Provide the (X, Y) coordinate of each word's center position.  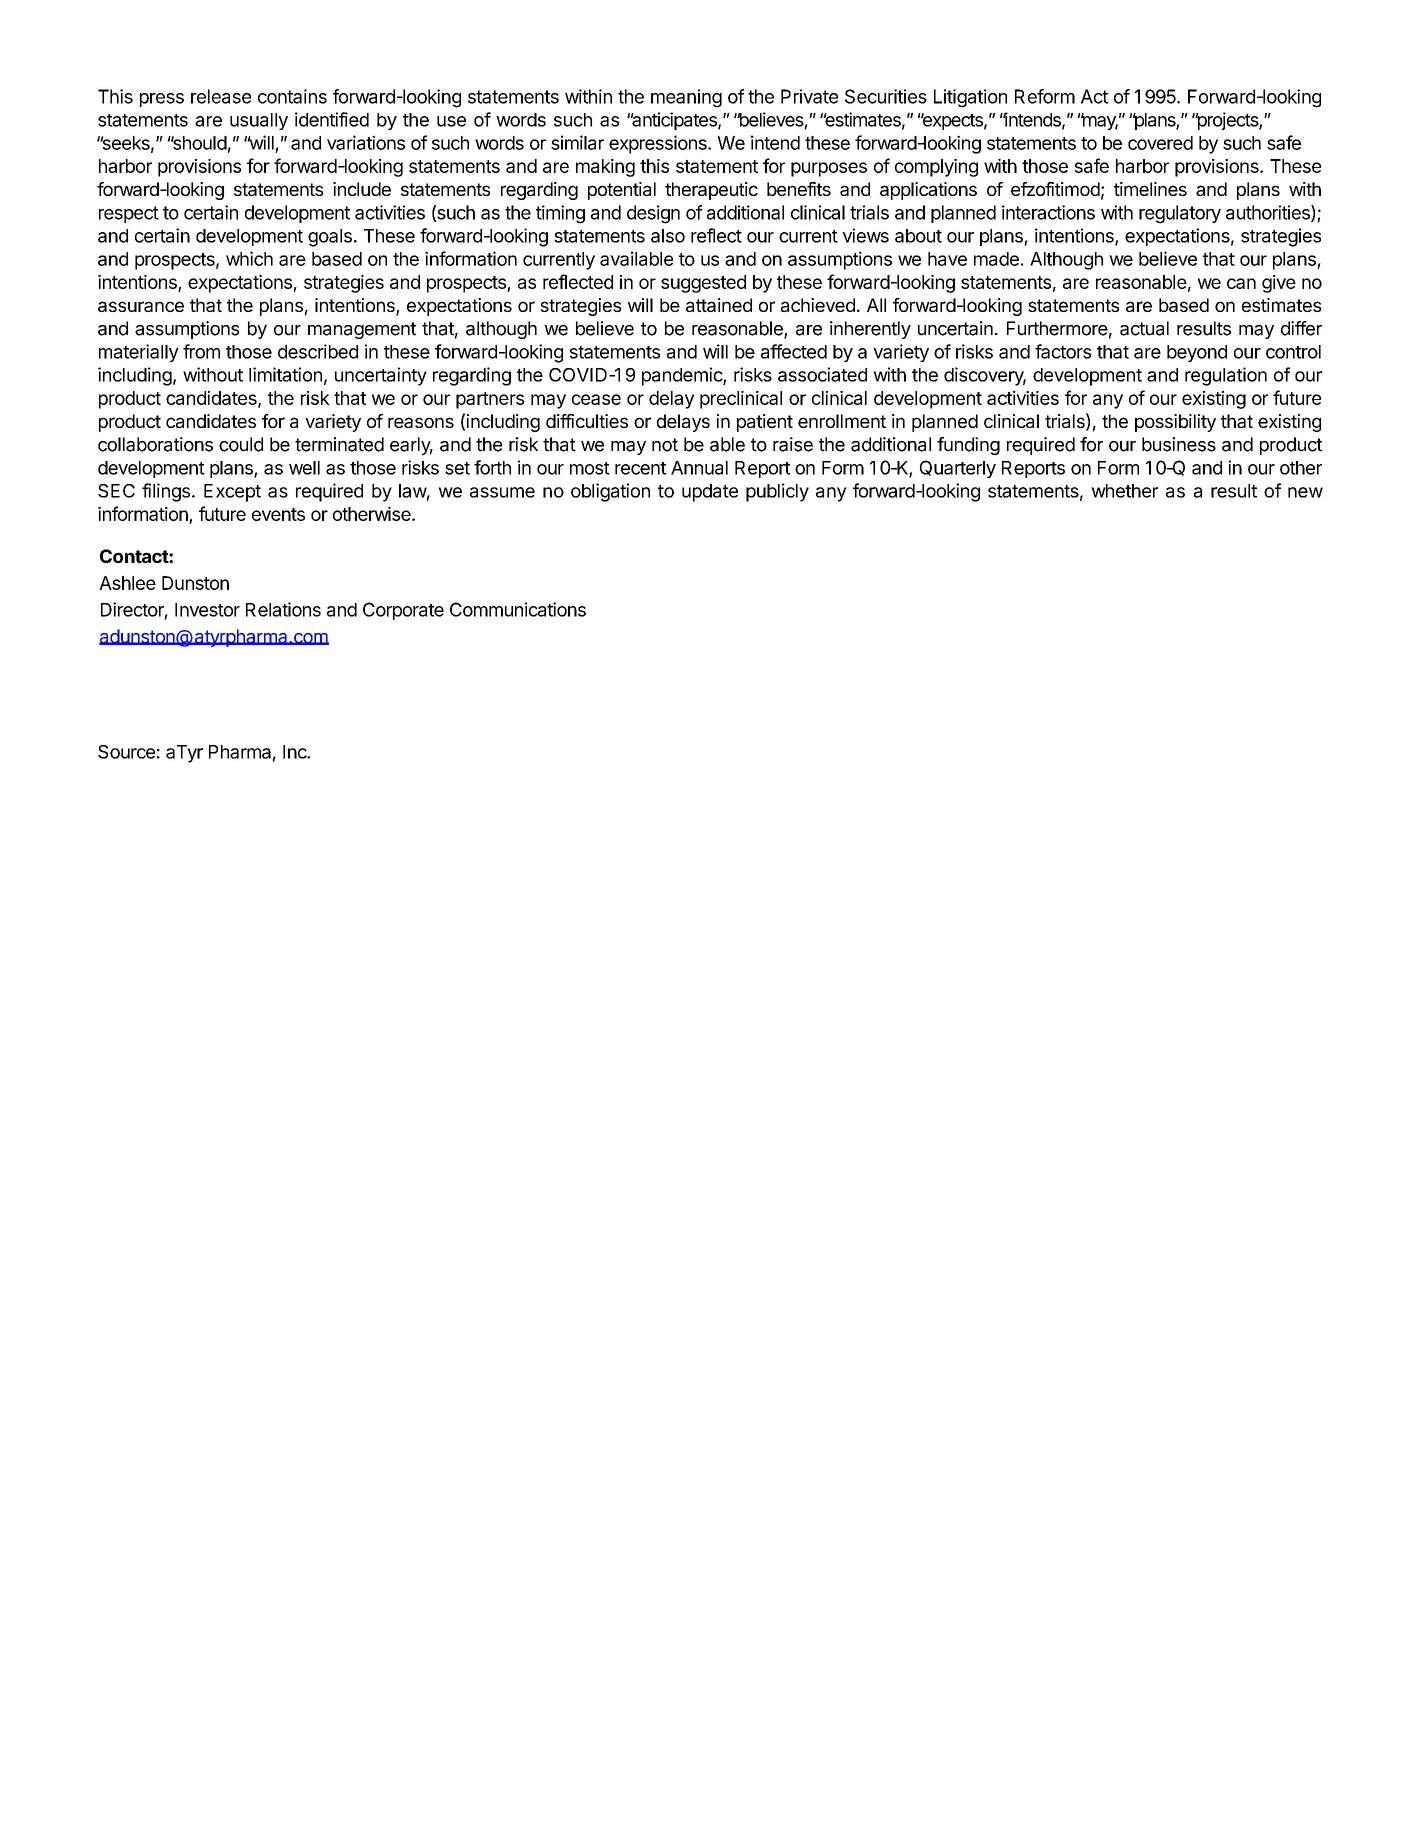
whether (1124, 491)
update (710, 493)
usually (259, 121)
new (1305, 492)
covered (1160, 143)
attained (719, 305)
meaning (686, 98)
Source (126, 752)
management (362, 330)
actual (1144, 328)
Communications (518, 609)
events (278, 514)
